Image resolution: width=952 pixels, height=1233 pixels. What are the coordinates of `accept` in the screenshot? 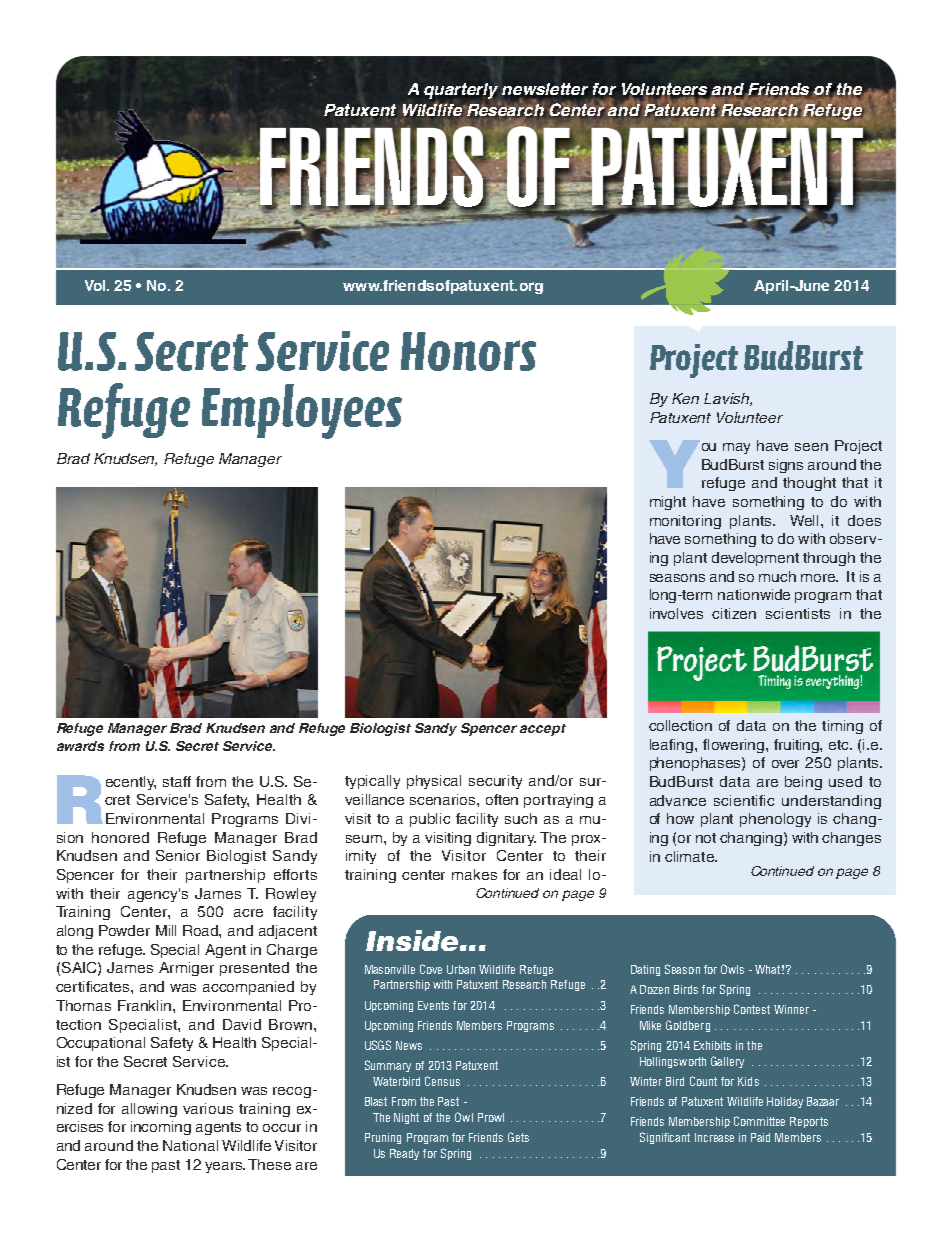 It's located at (543, 730).
